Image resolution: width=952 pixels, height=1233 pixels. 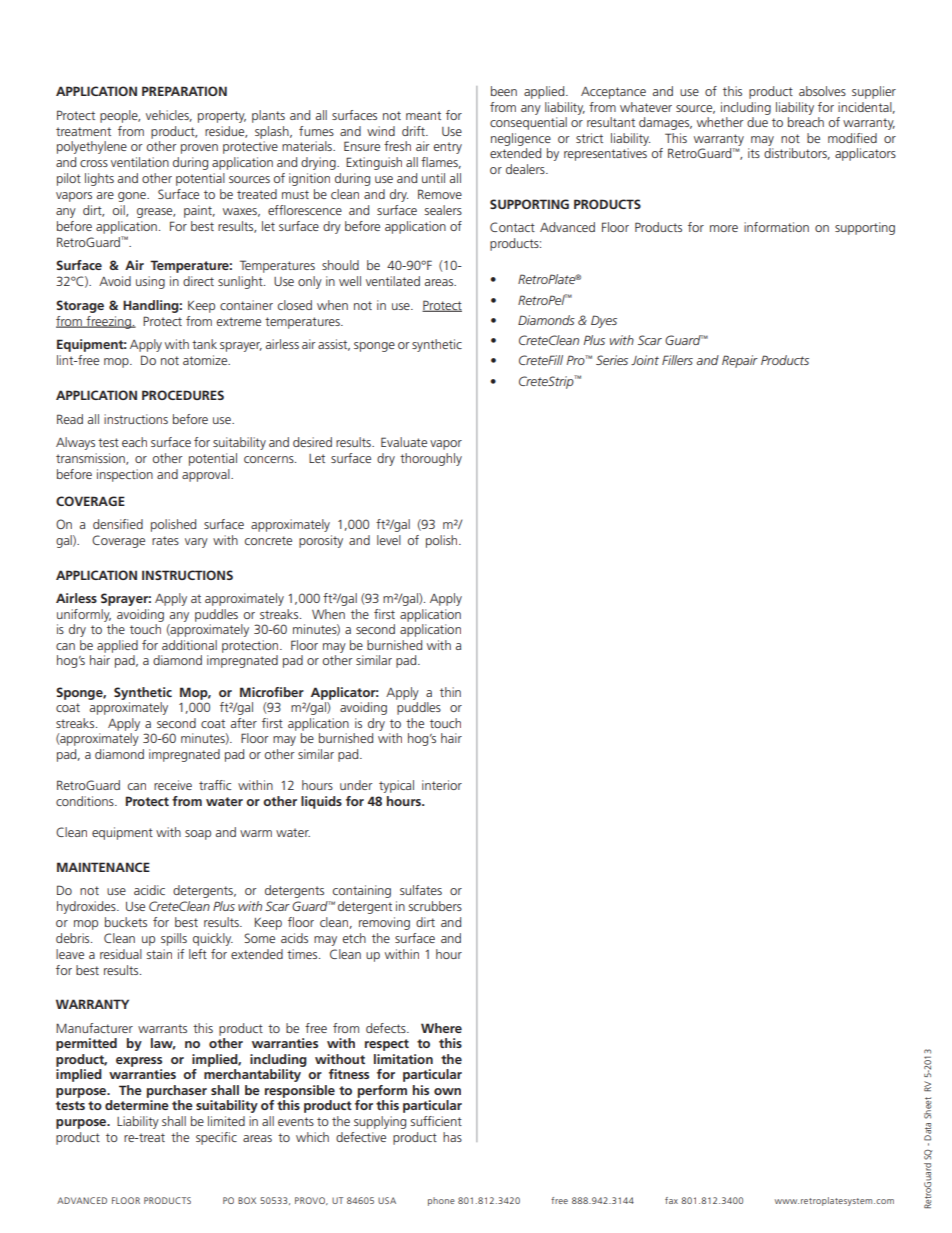 I want to click on its, so click(x=754, y=153).
